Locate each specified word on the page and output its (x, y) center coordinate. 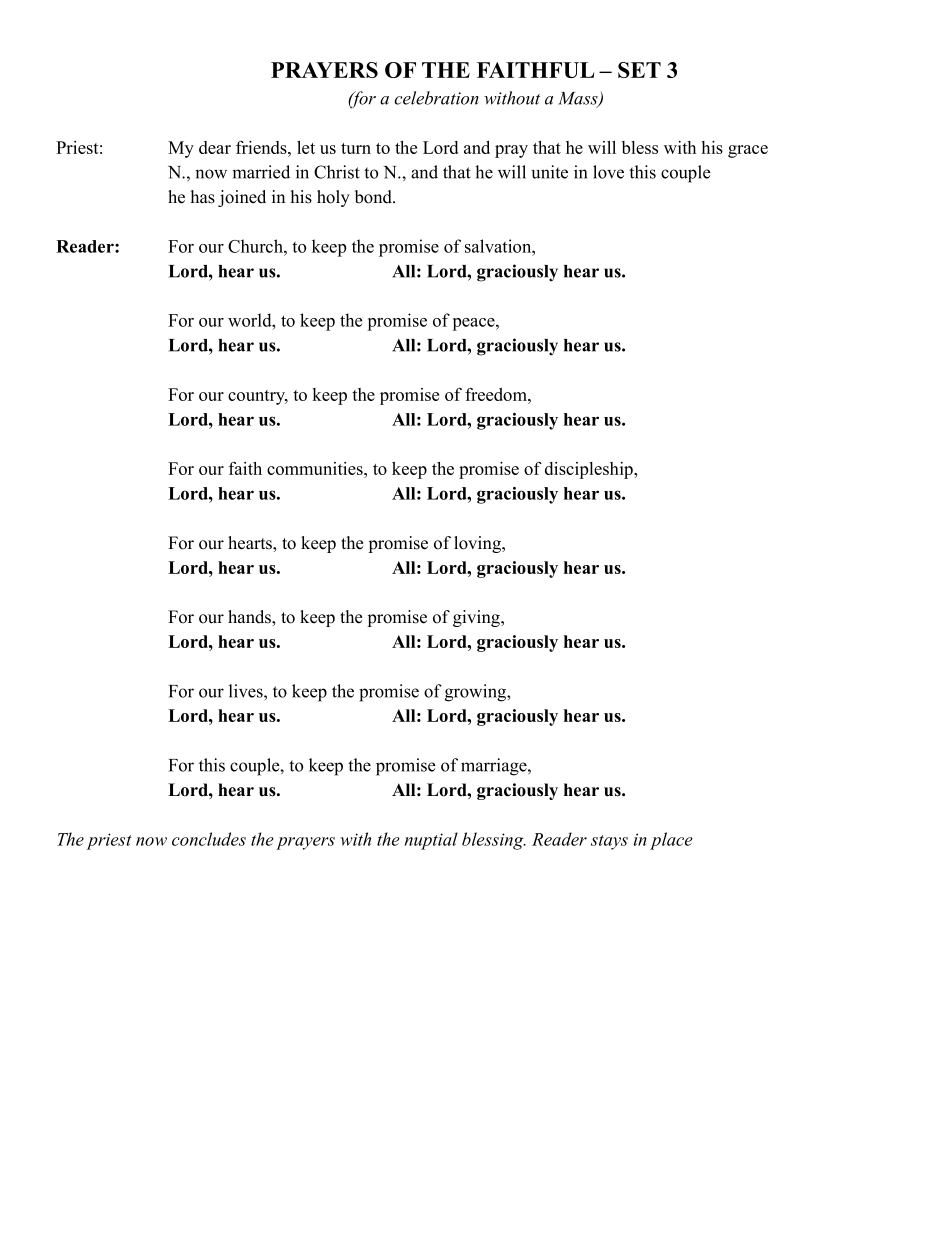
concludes (209, 839)
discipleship (590, 470)
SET (639, 70)
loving (478, 544)
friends (262, 147)
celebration (436, 98)
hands (250, 617)
